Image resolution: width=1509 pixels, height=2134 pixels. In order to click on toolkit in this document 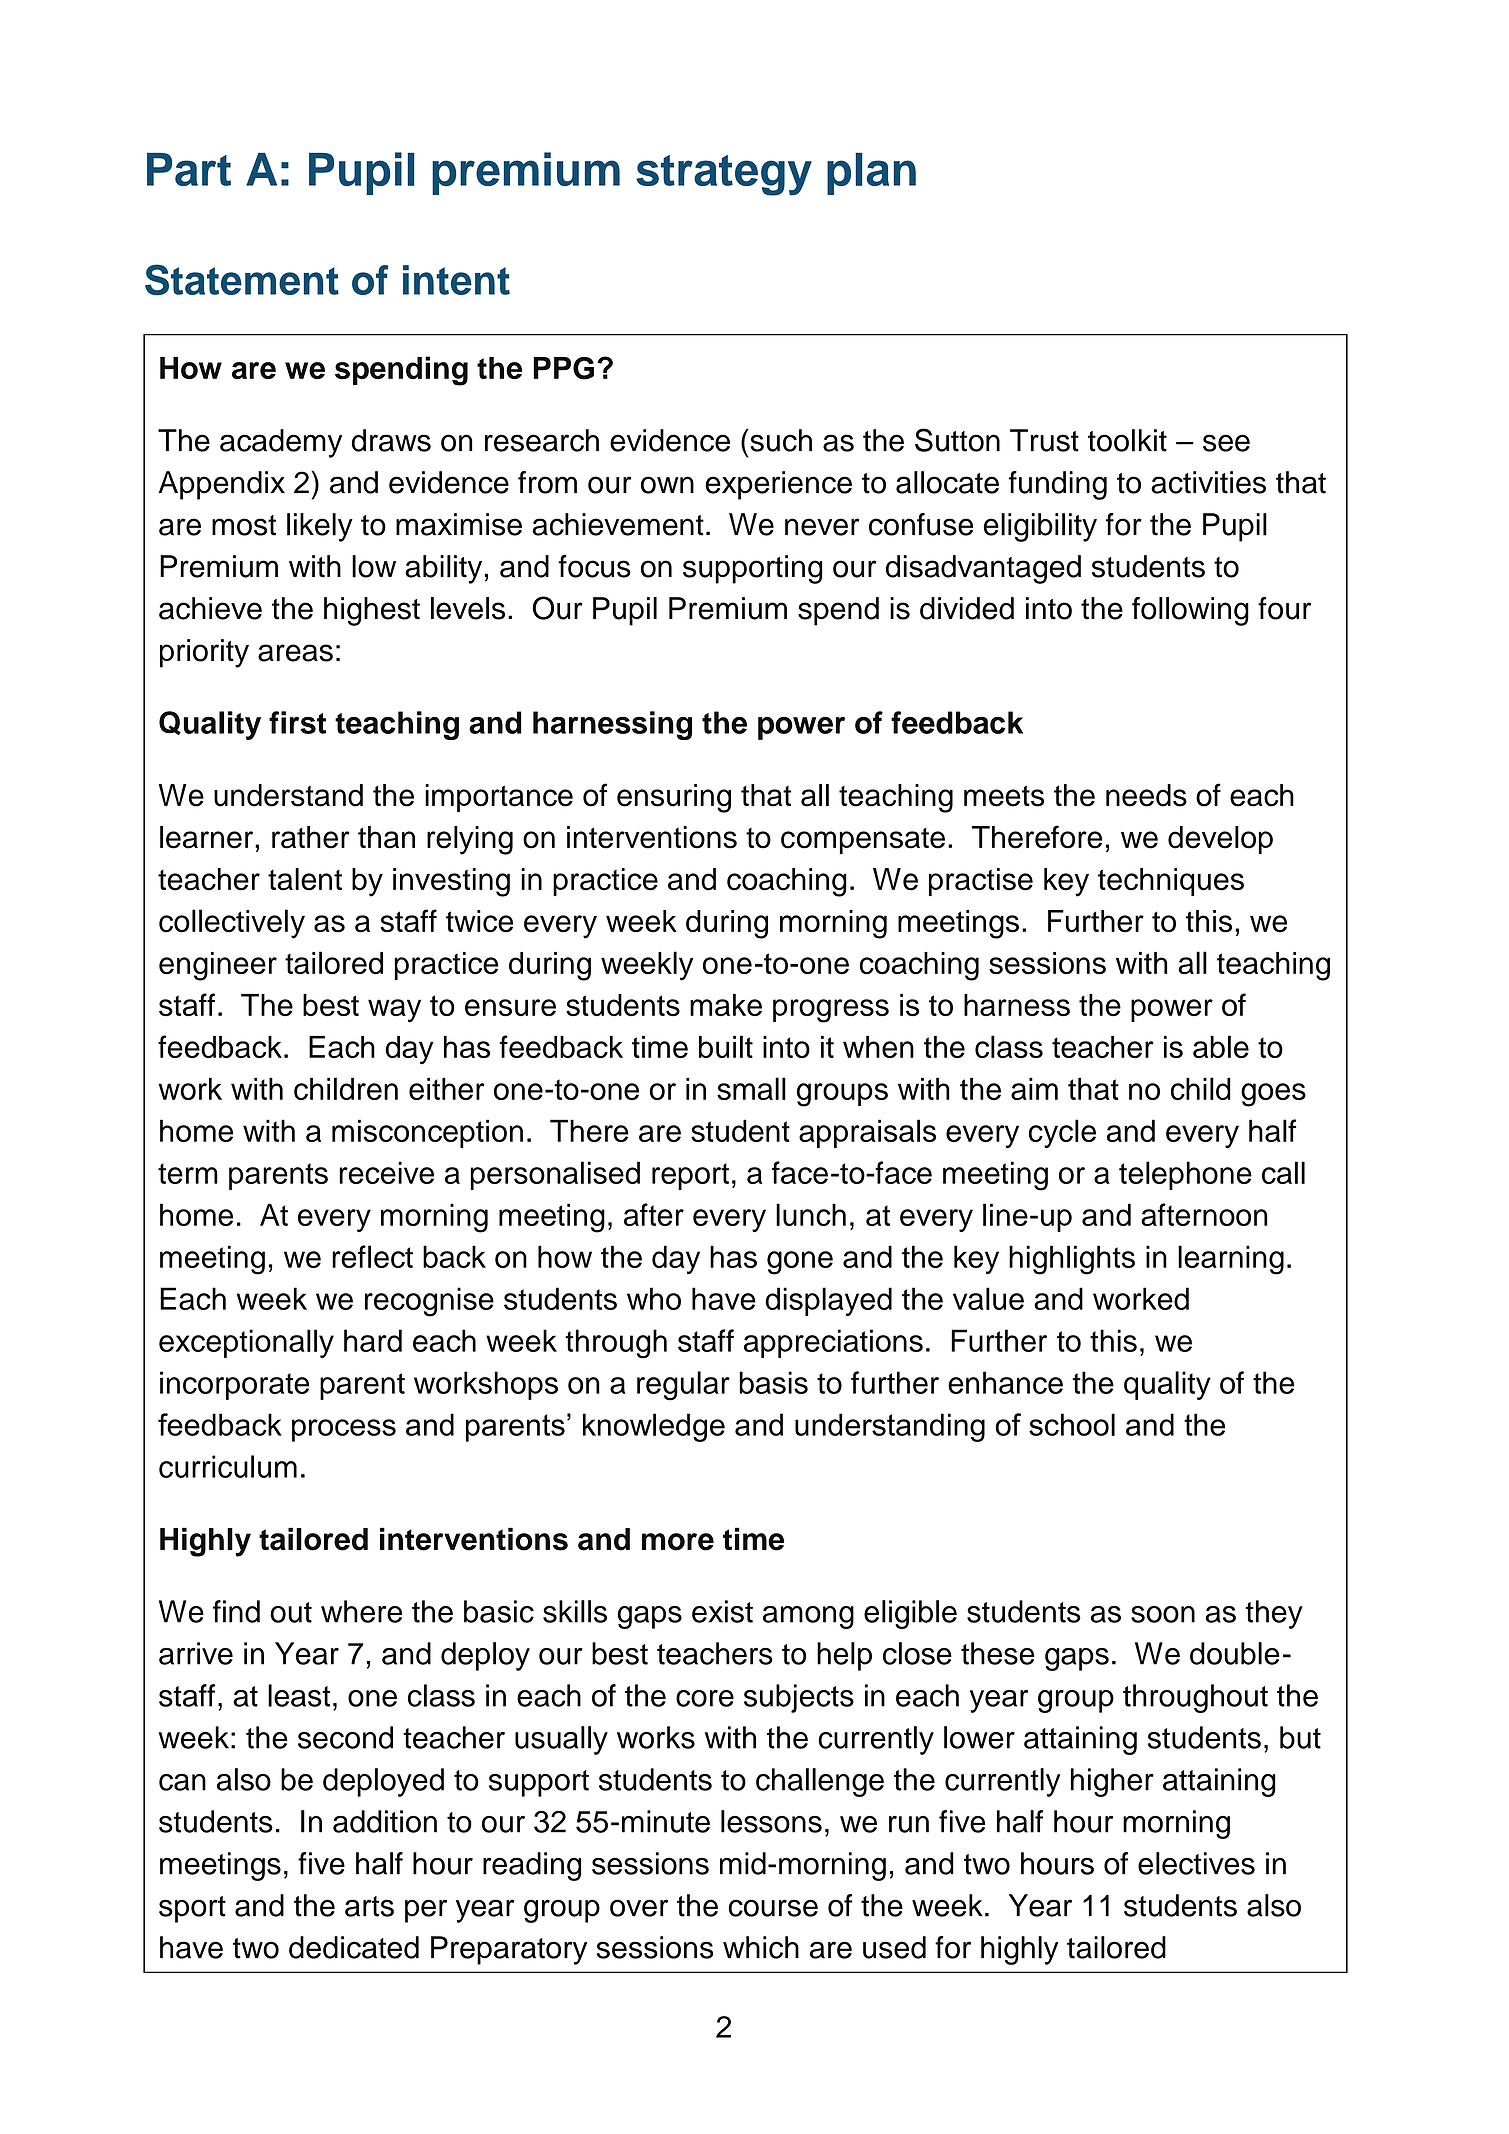, I will do `click(1127, 440)`.
